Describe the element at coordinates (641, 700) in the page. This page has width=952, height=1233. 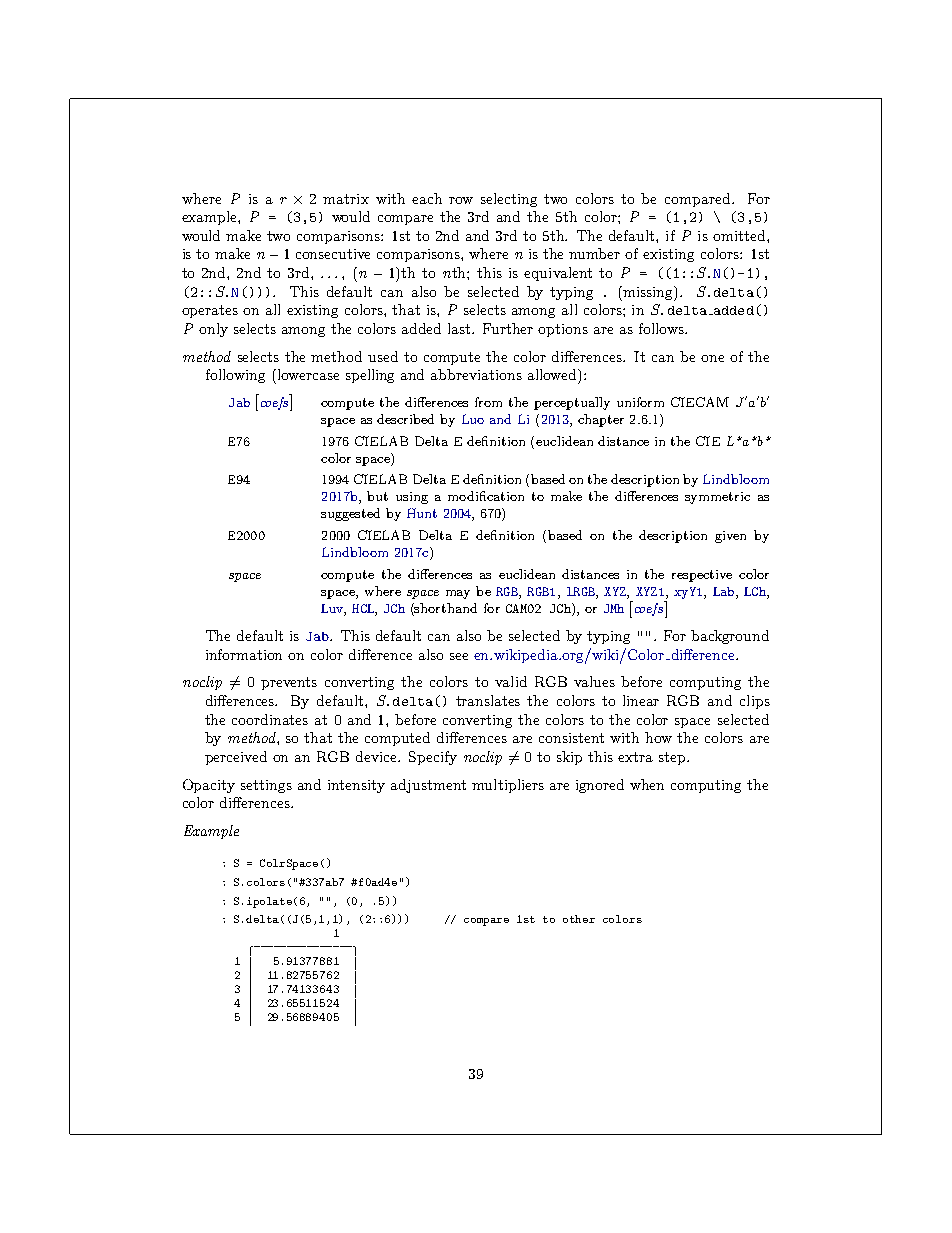
I see `linear` at that location.
